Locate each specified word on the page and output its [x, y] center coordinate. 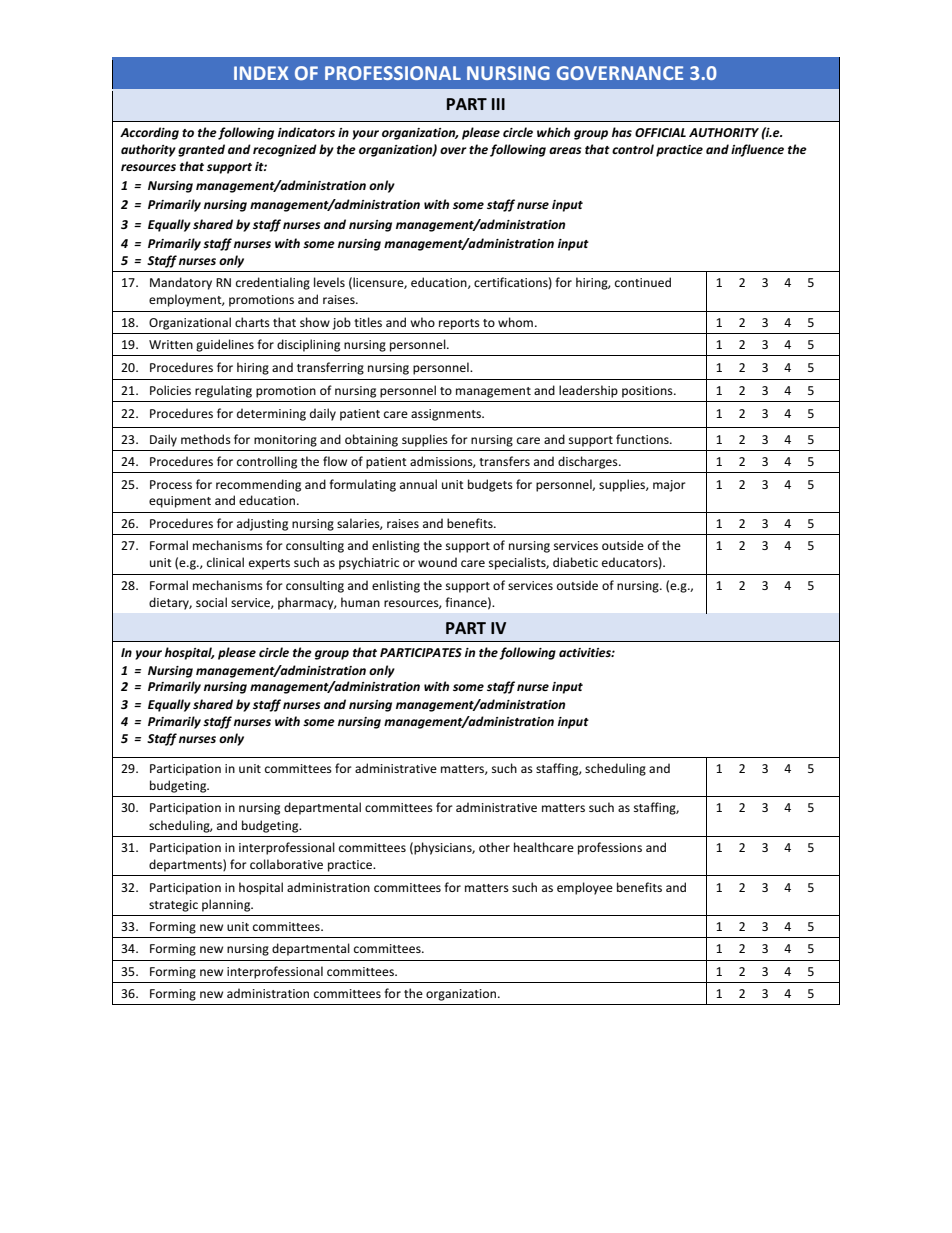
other [494, 847]
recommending [258, 485]
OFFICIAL [660, 132]
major [669, 486]
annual [418, 484]
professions [610, 848]
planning [227, 905]
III [498, 104]
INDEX [261, 73]
